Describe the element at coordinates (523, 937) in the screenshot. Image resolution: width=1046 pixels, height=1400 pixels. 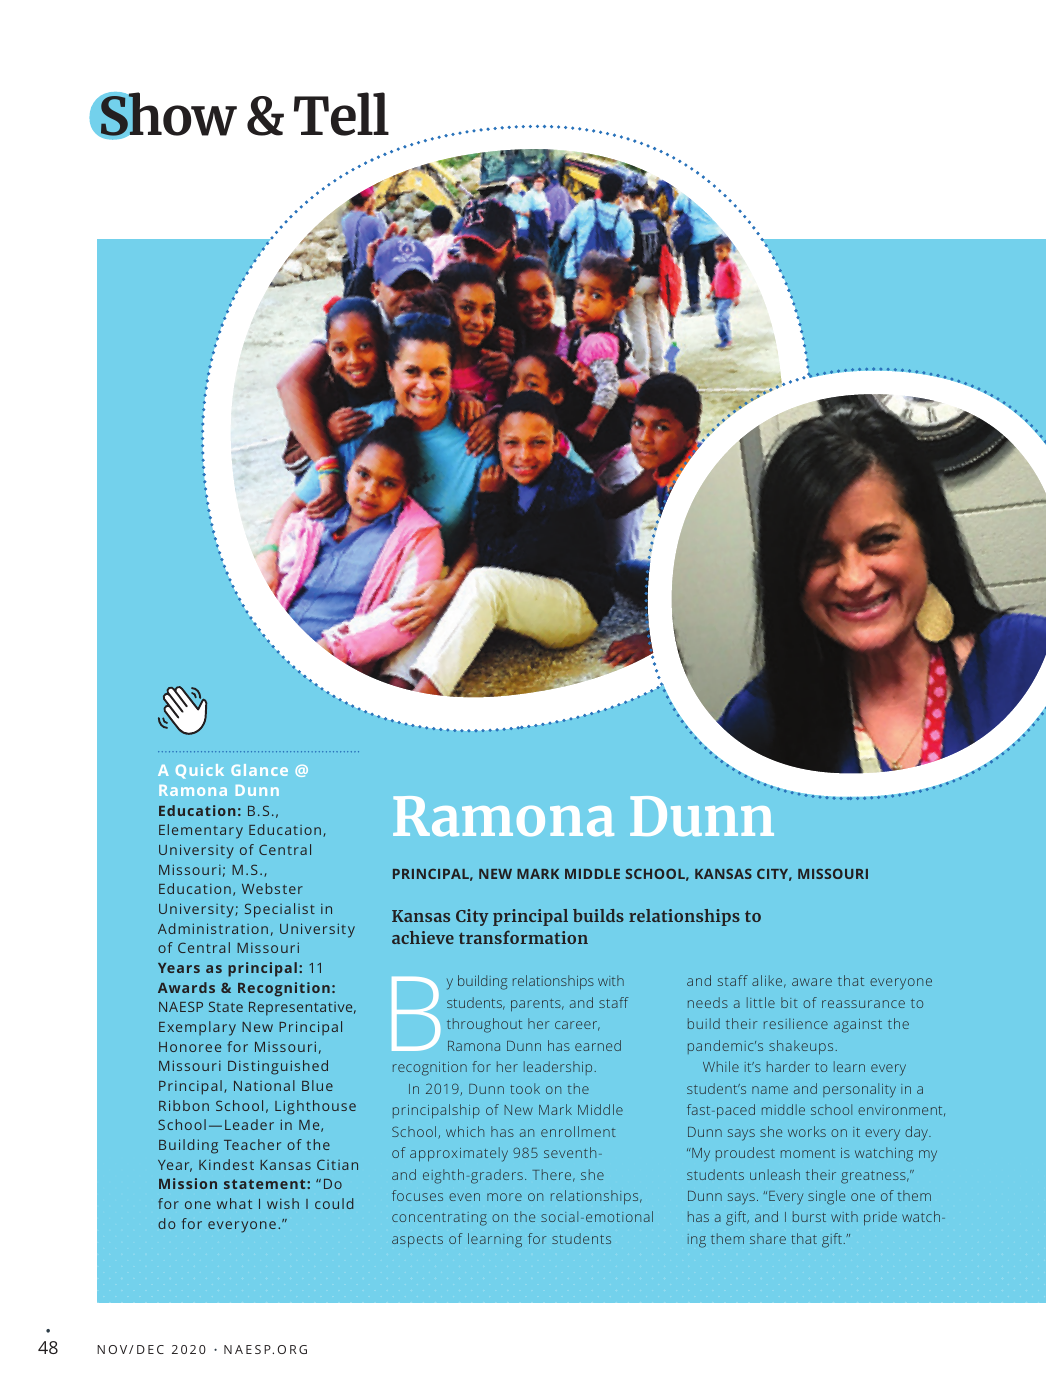
I see `transformation` at that location.
